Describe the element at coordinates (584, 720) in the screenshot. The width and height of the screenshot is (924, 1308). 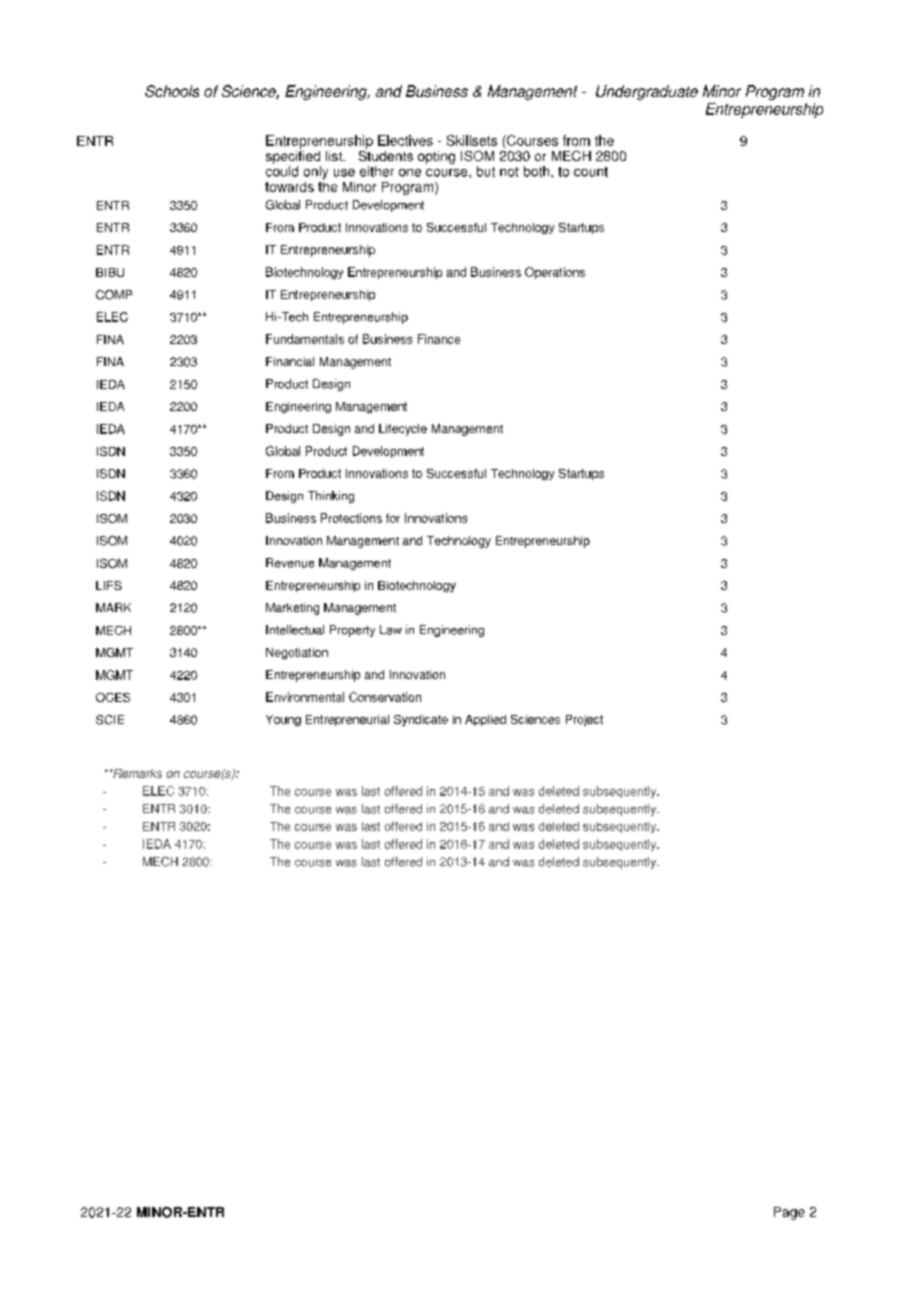
I see `Project` at that location.
